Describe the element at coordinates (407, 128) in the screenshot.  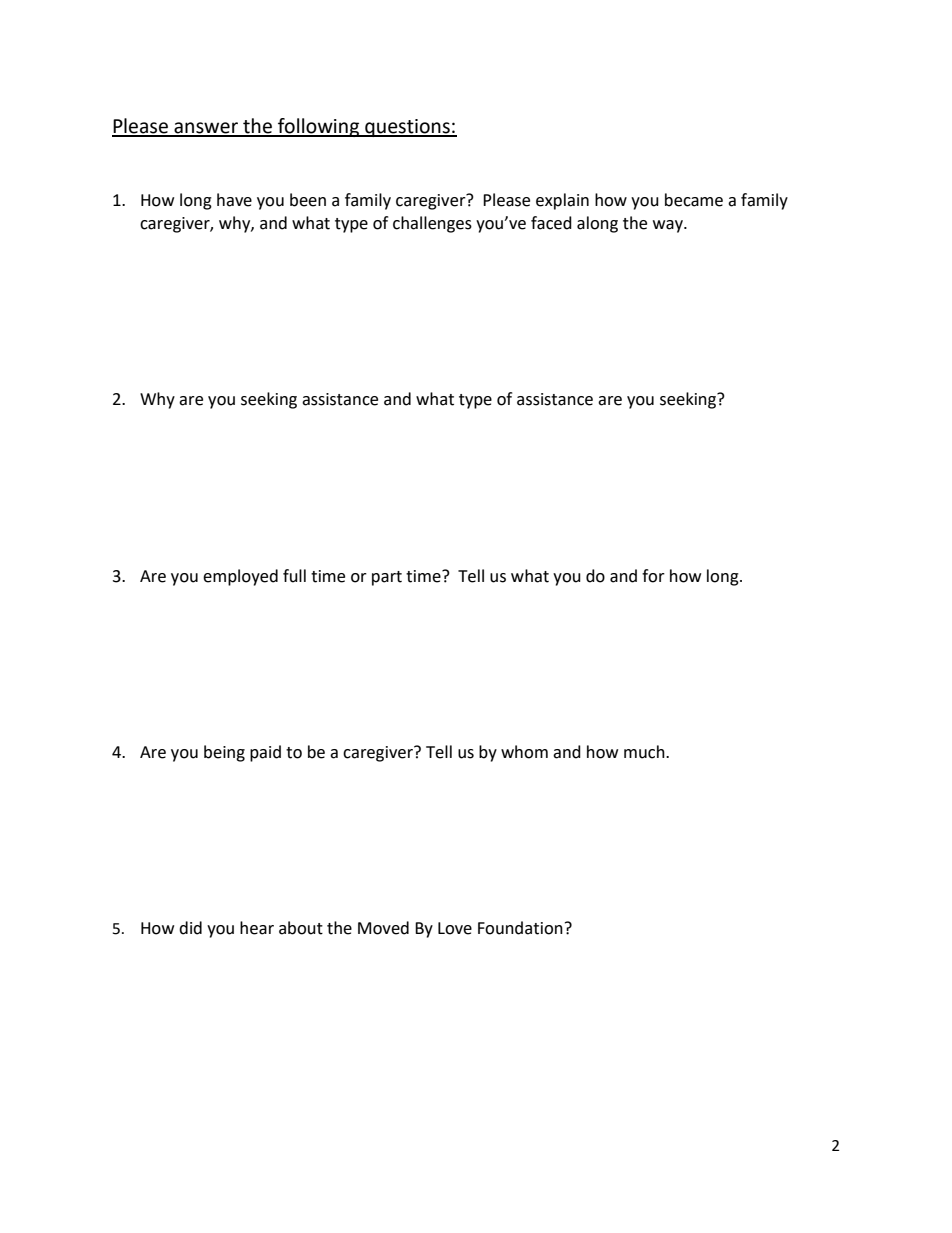
I see `questions` at that location.
